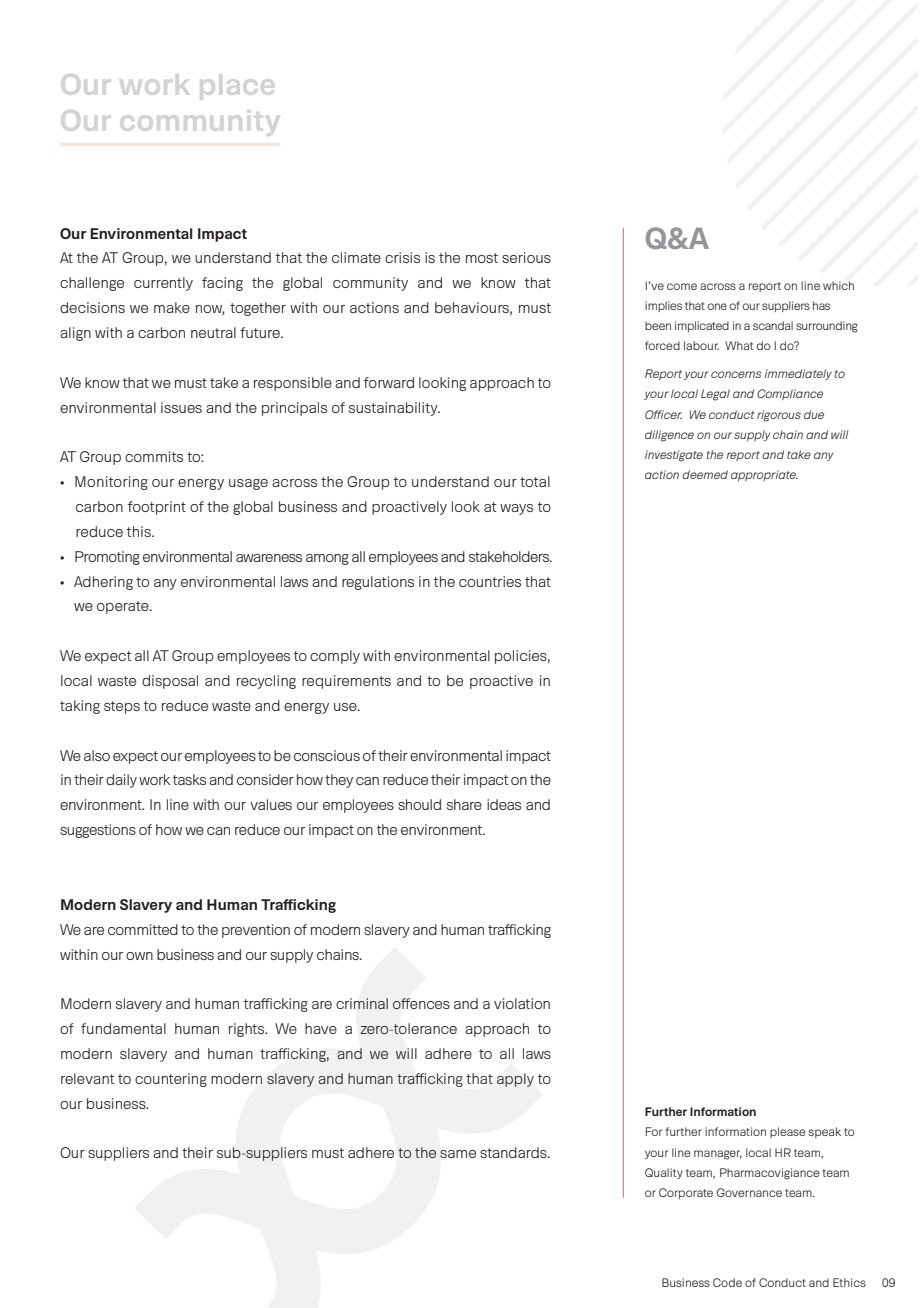 The width and height of the image is (924, 1308). What do you see at coordinates (717, 306) in the image?
I see `one` at bounding box center [717, 306].
